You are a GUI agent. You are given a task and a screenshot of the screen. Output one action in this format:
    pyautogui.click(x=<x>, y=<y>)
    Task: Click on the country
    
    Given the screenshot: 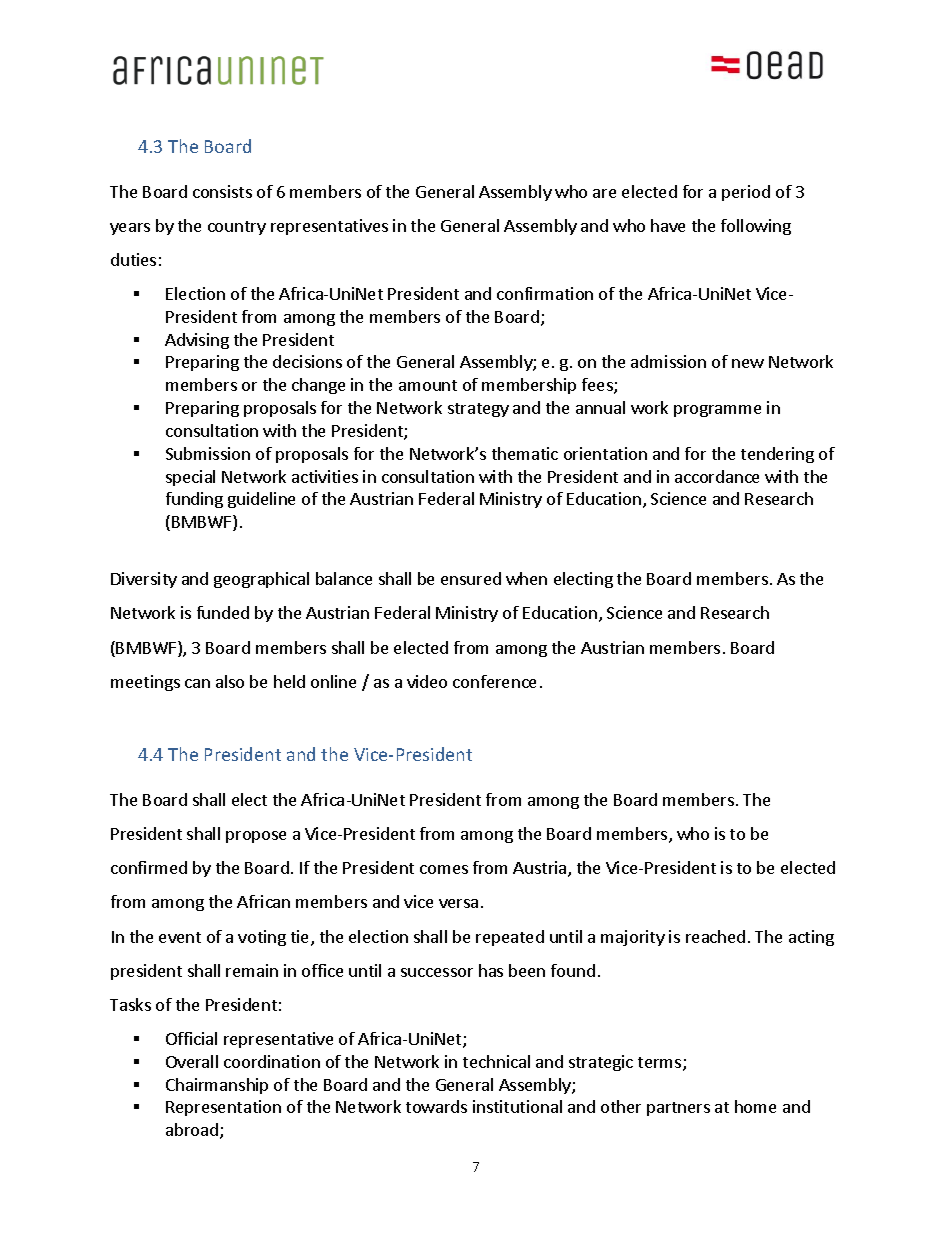 What is the action you would take?
    pyautogui.click(x=237, y=228)
